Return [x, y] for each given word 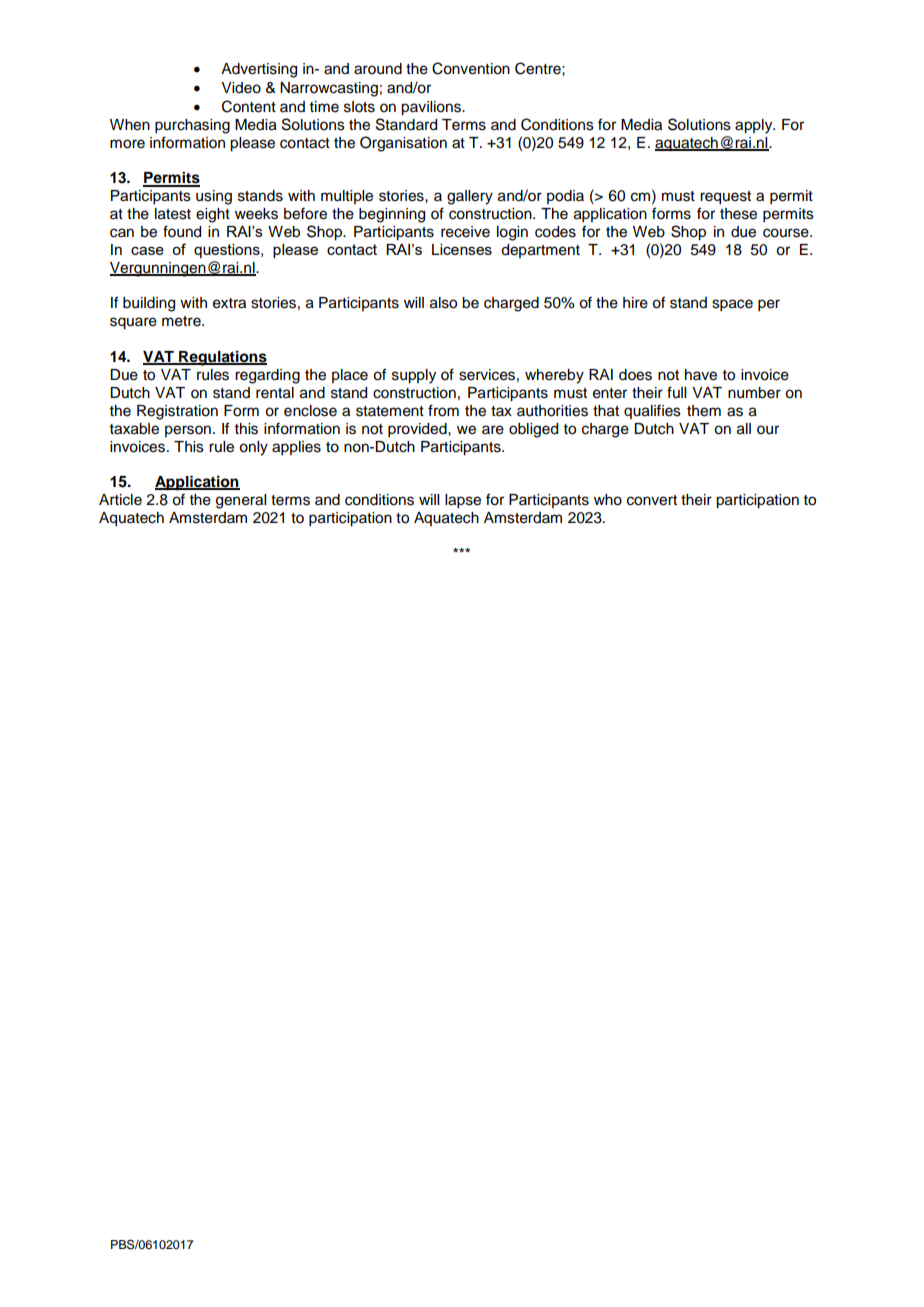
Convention [471, 68]
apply [755, 126]
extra [229, 303]
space [732, 305]
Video [241, 88]
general [241, 501]
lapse [463, 501]
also [443, 303]
